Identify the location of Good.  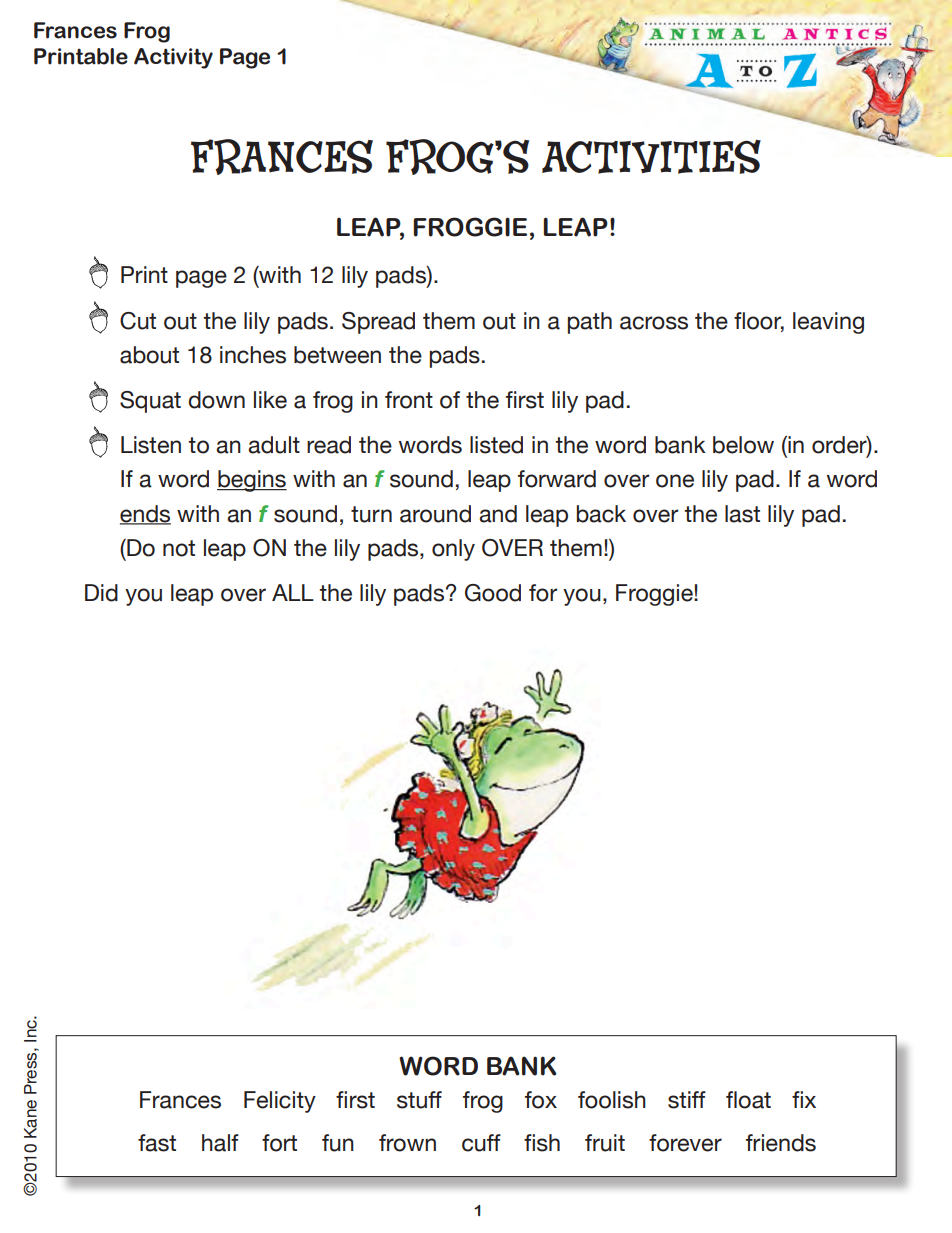
(493, 593).
